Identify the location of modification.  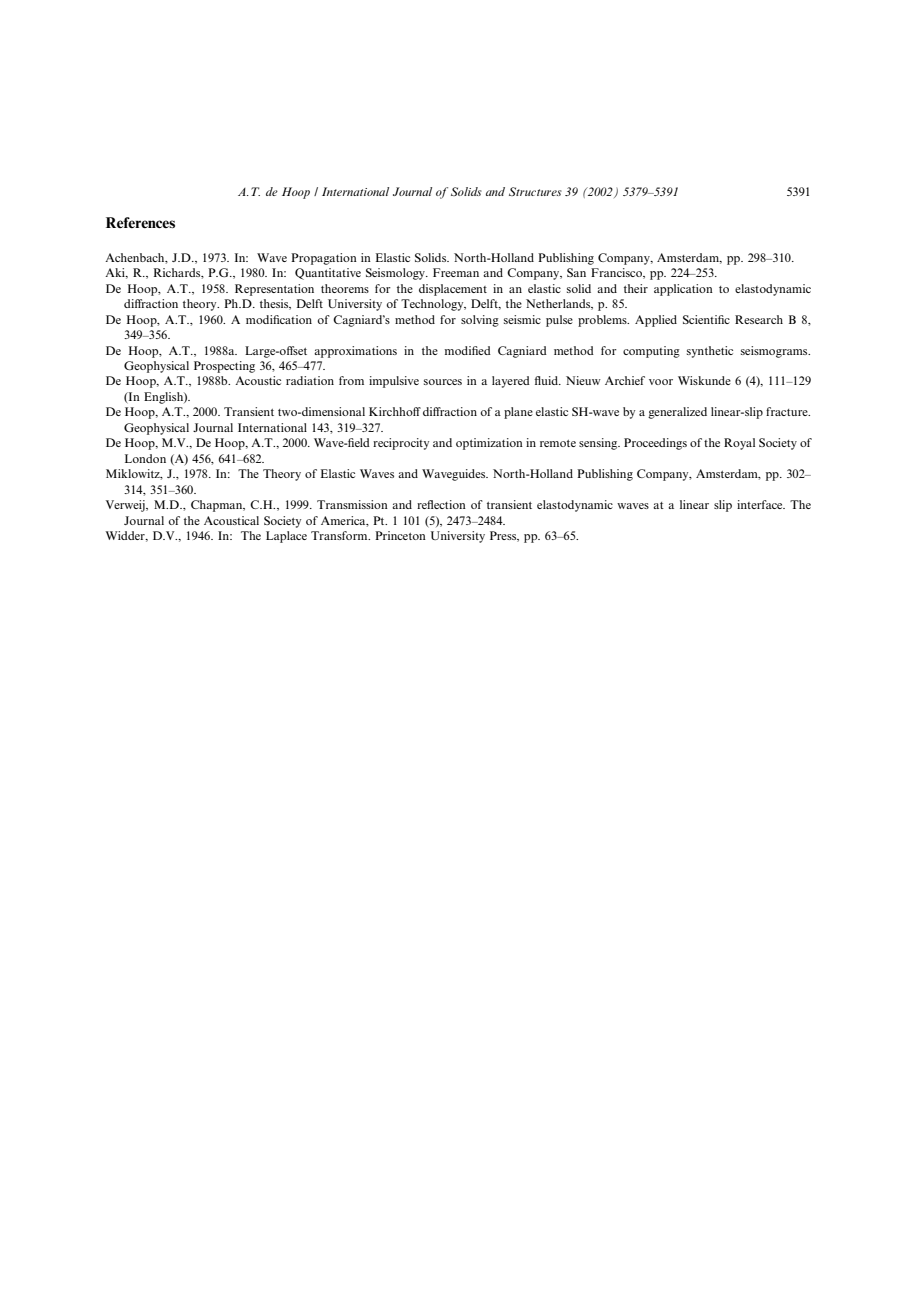
(279, 319).
